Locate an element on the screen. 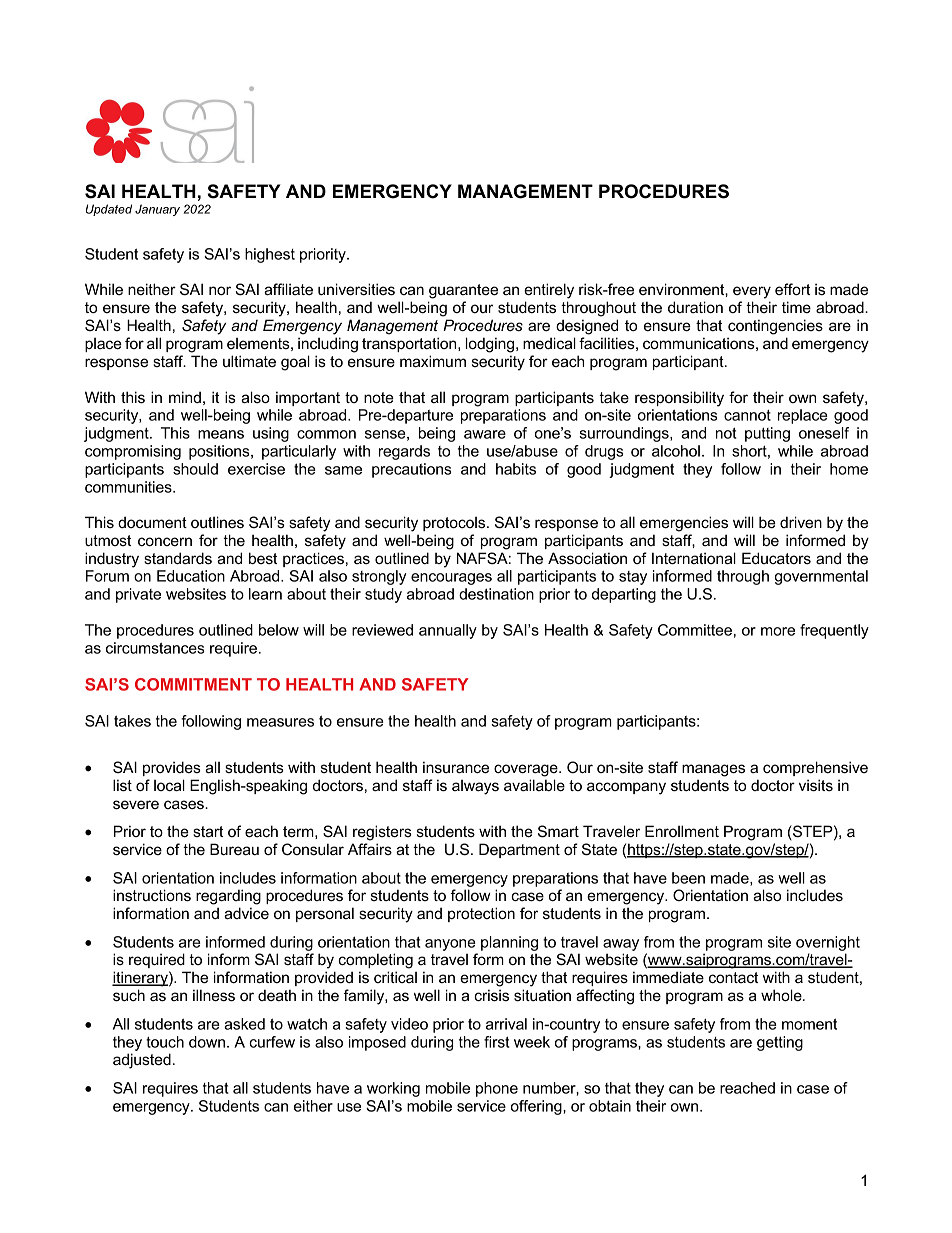 The image size is (952, 1233). effort is located at coordinates (792, 289).
